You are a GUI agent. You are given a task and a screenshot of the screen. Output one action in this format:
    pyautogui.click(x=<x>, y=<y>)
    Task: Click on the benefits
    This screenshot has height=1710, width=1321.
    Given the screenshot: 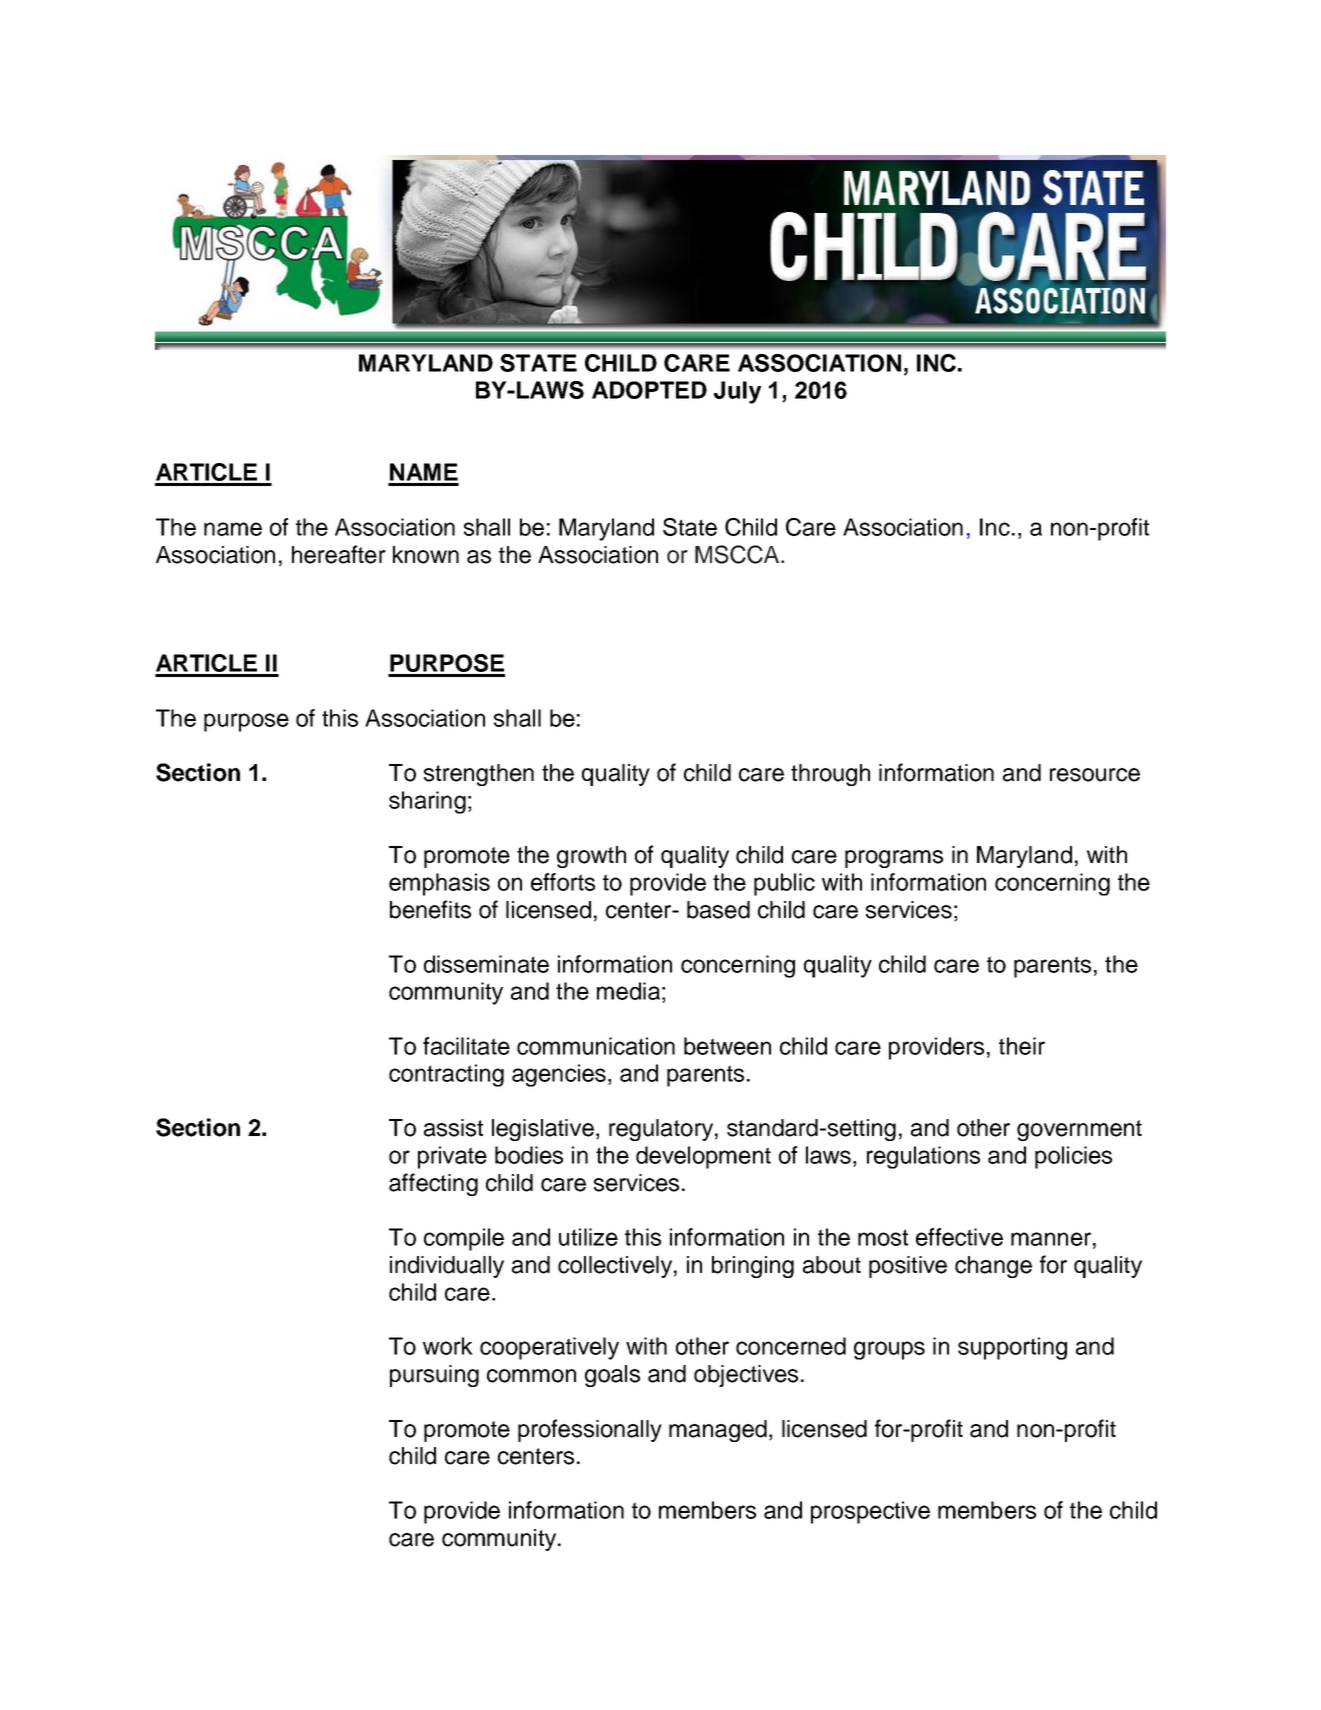 What is the action you would take?
    pyautogui.click(x=430, y=909)
